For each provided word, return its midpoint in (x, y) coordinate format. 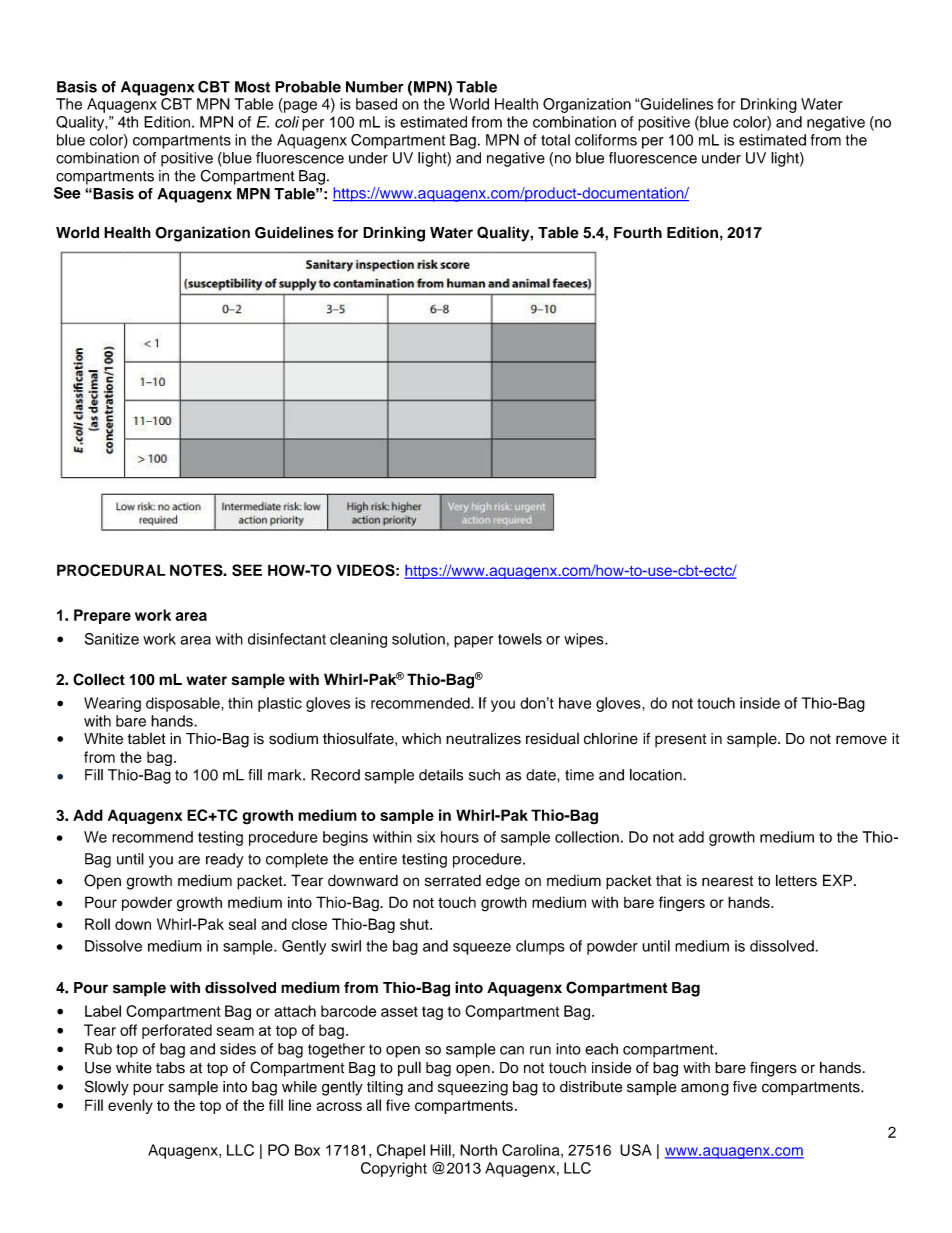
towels (520, 639)
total (555, 140)
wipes (585, 640)
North (478, 1150)
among (705, 1089)
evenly (130, 1106)
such (484, 775)
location (657, 775)
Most (252, 87)
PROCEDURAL (111, 570)
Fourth (638, 233)
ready (224, 860)
